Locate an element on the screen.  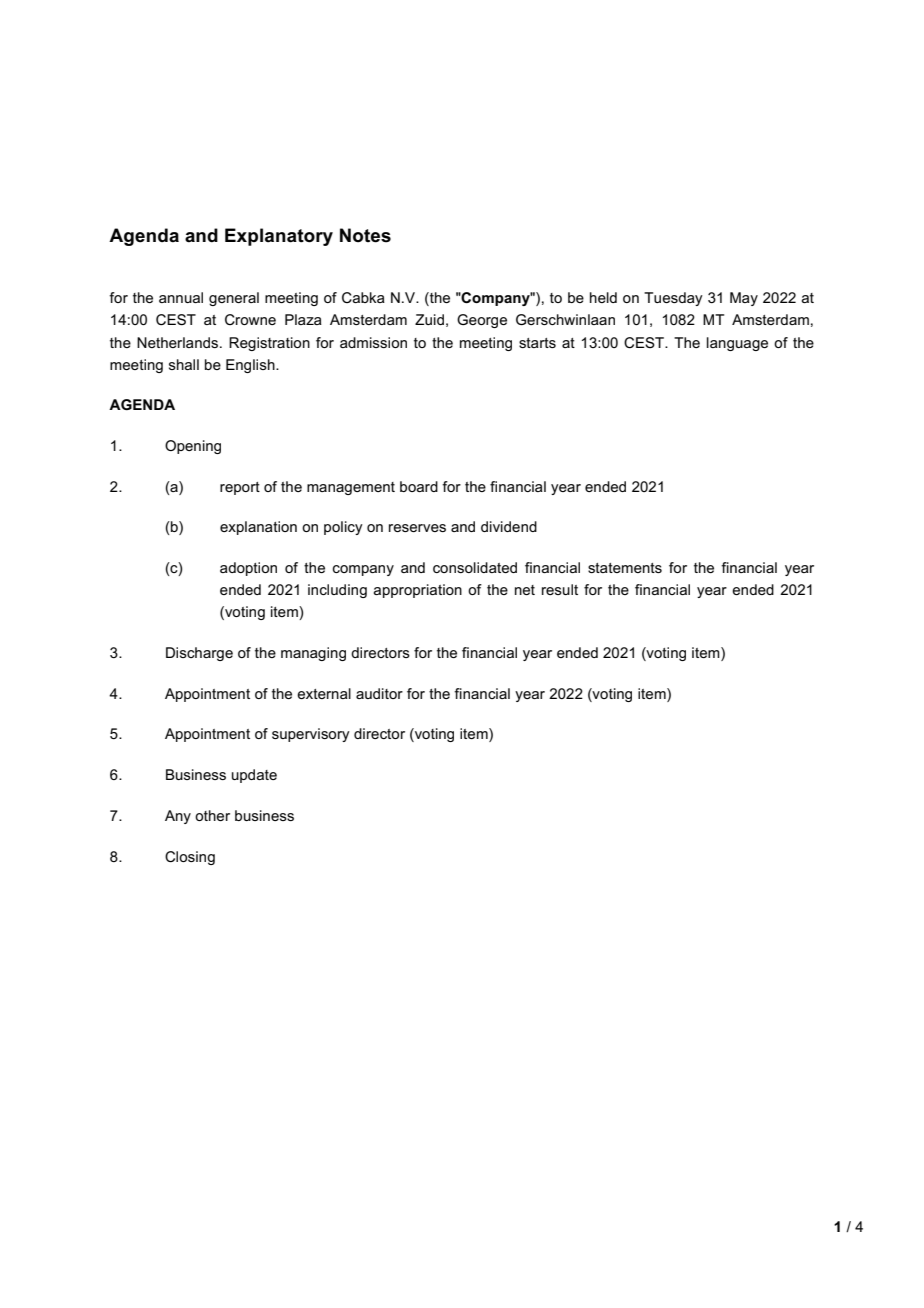
external is located at coordinates (324, 693).
